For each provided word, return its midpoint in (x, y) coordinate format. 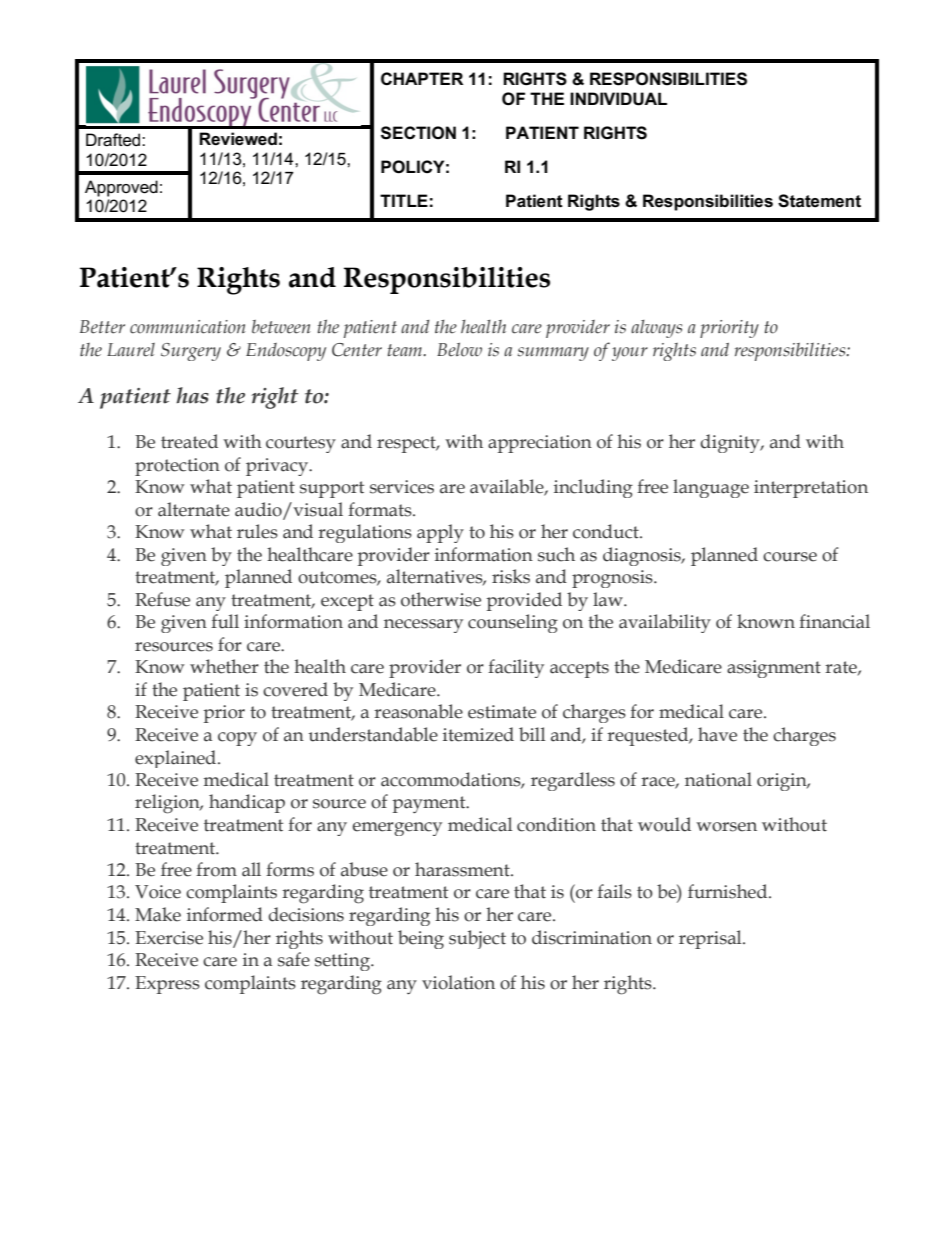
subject (477, 939)
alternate (194, 509)
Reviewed (238, 139)
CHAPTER (422, 79)
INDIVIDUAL (618, 99)
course (790, 557)
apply (440, 533)
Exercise (169, 938)
